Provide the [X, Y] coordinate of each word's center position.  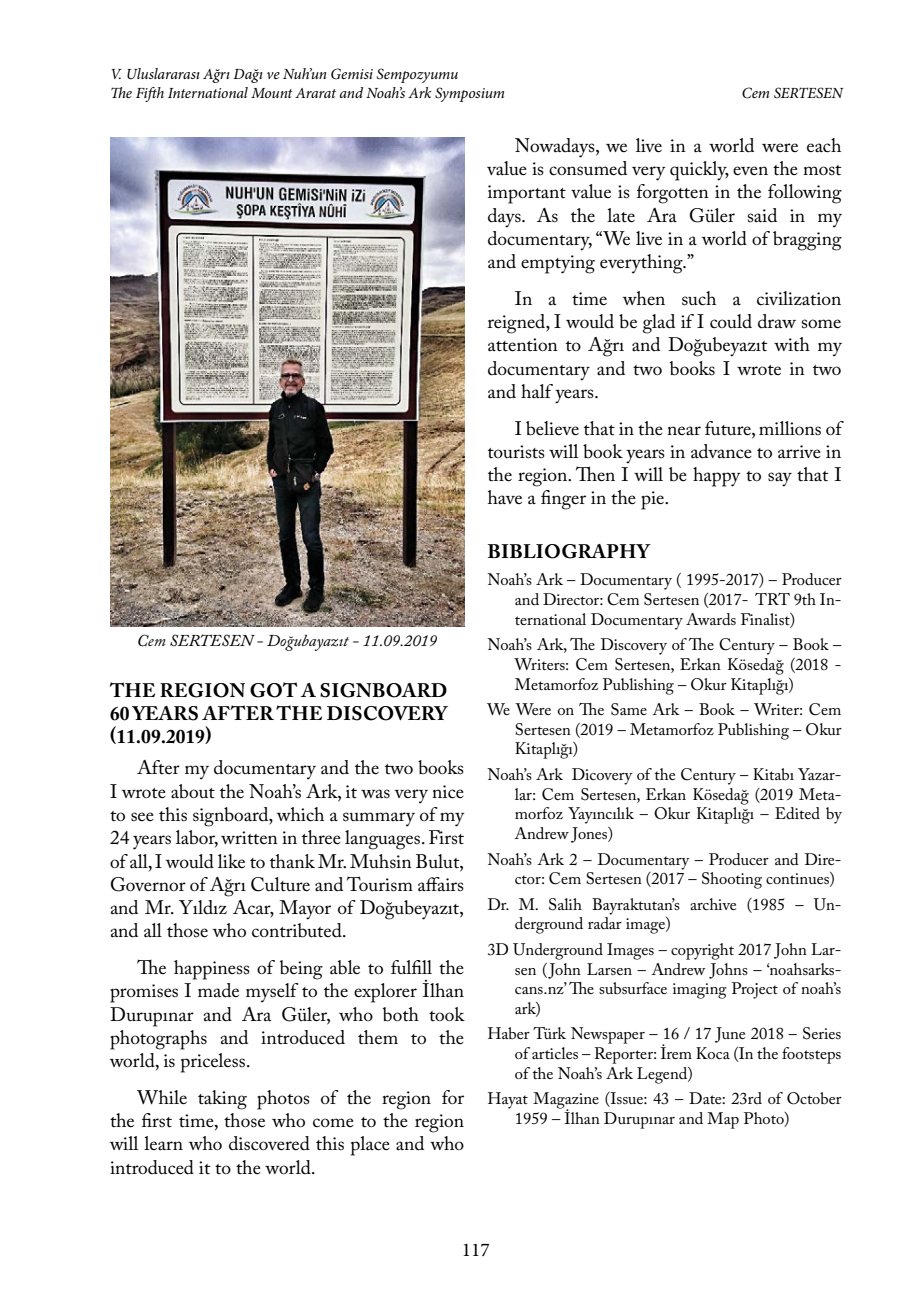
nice [448, 792]
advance [721, 451]
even [750, 171]
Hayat [508, 1100]
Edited [797, 813]
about [193, 791]
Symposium [469, 94]
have [505, 497]
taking [222, 1100]
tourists [516, 452]
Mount [272, 93]
